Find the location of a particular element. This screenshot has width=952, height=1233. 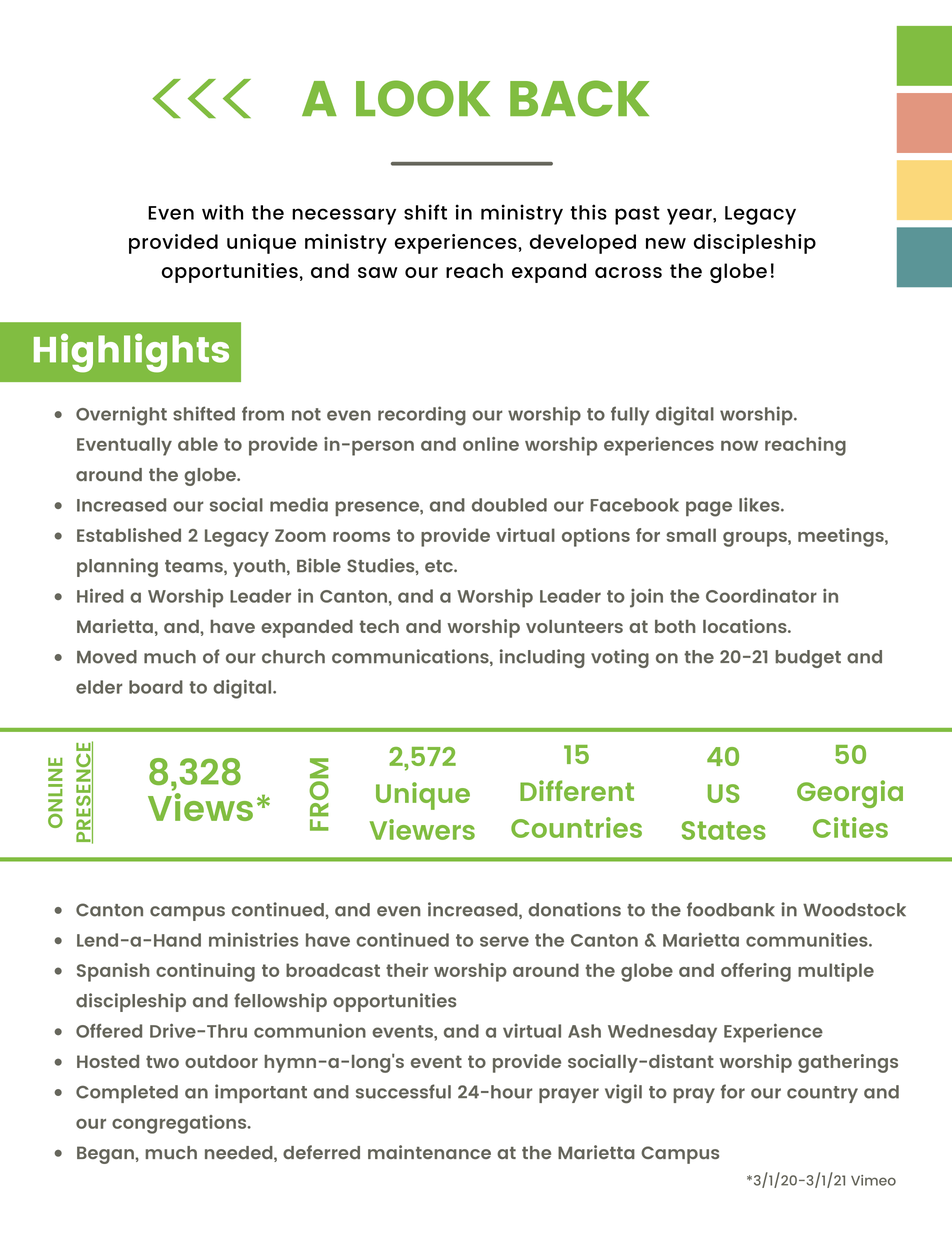

including is located at coordinates (542, 658).
